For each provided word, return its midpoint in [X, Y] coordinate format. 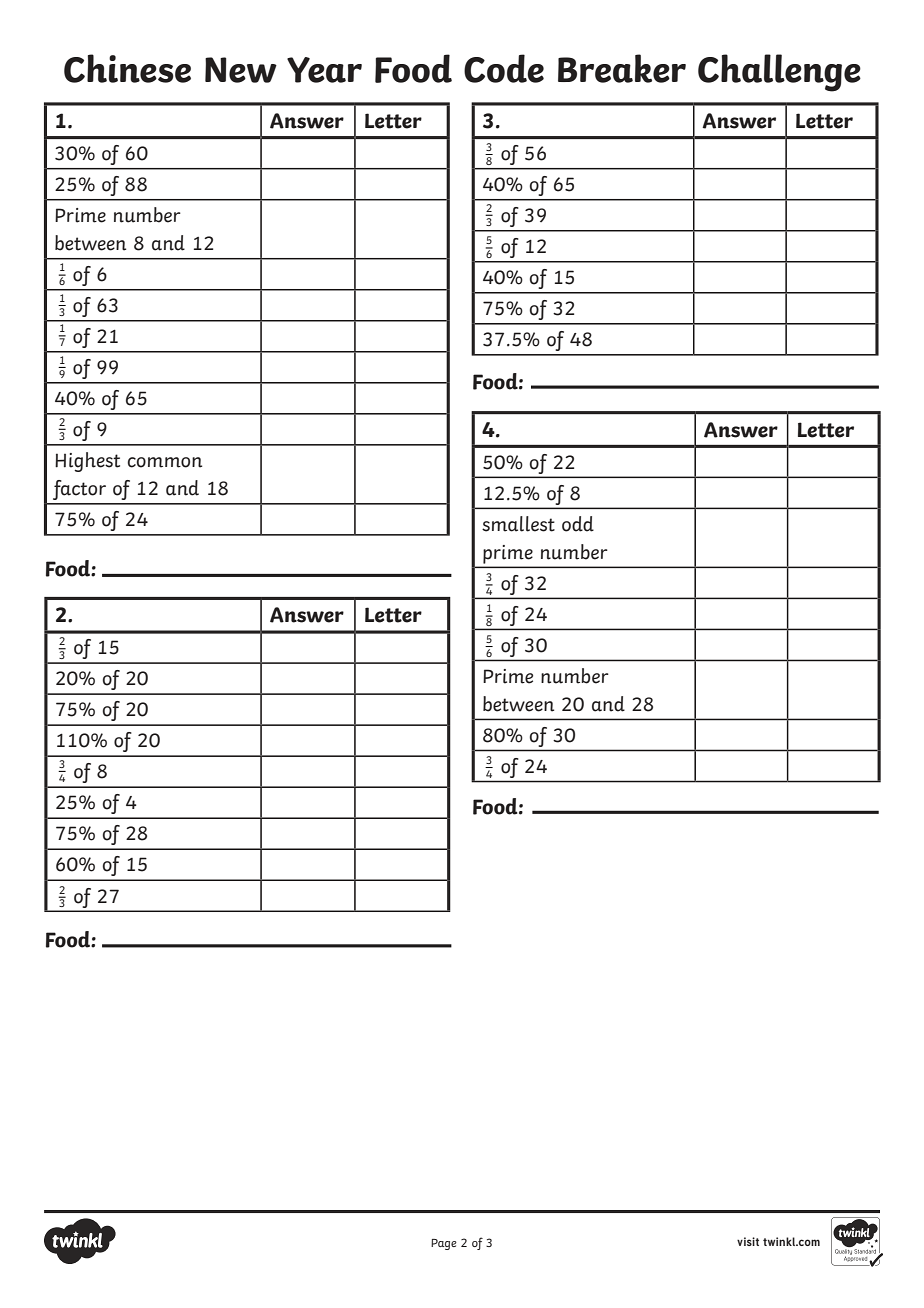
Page [444, 1244]
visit [748, 1241]
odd [578, 524]
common [164, 462]
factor [79, 490]
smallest [518, 524]
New [241, 70]
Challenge [779, 73]
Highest [87, 462]
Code [504, 68]
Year [324, 70]
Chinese [127, 68]
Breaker [622, 68]
